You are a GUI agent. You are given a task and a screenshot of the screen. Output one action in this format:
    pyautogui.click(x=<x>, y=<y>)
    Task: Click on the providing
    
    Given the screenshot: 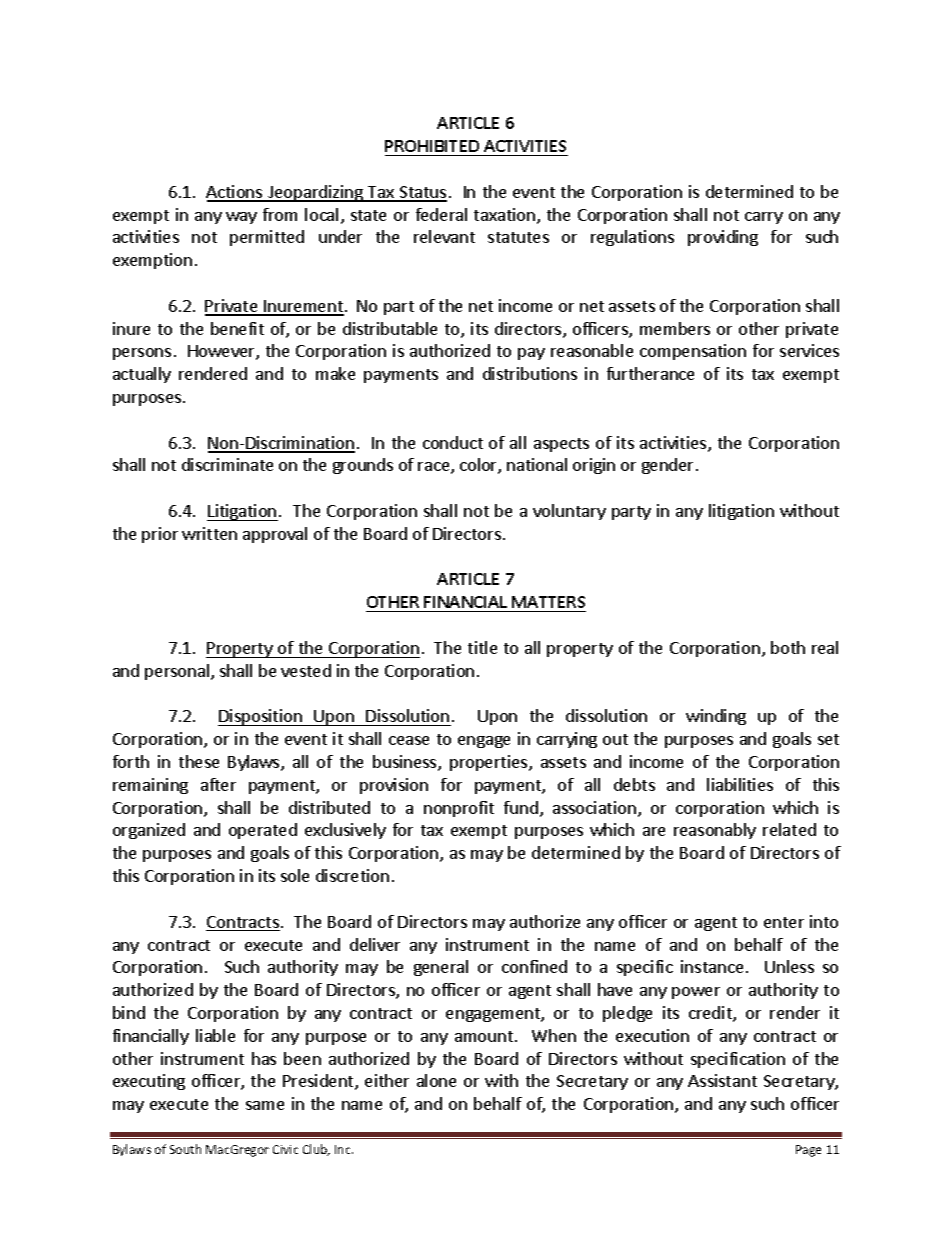 What is the action you would take?
    pyautogui.click(x=723, y=238)
